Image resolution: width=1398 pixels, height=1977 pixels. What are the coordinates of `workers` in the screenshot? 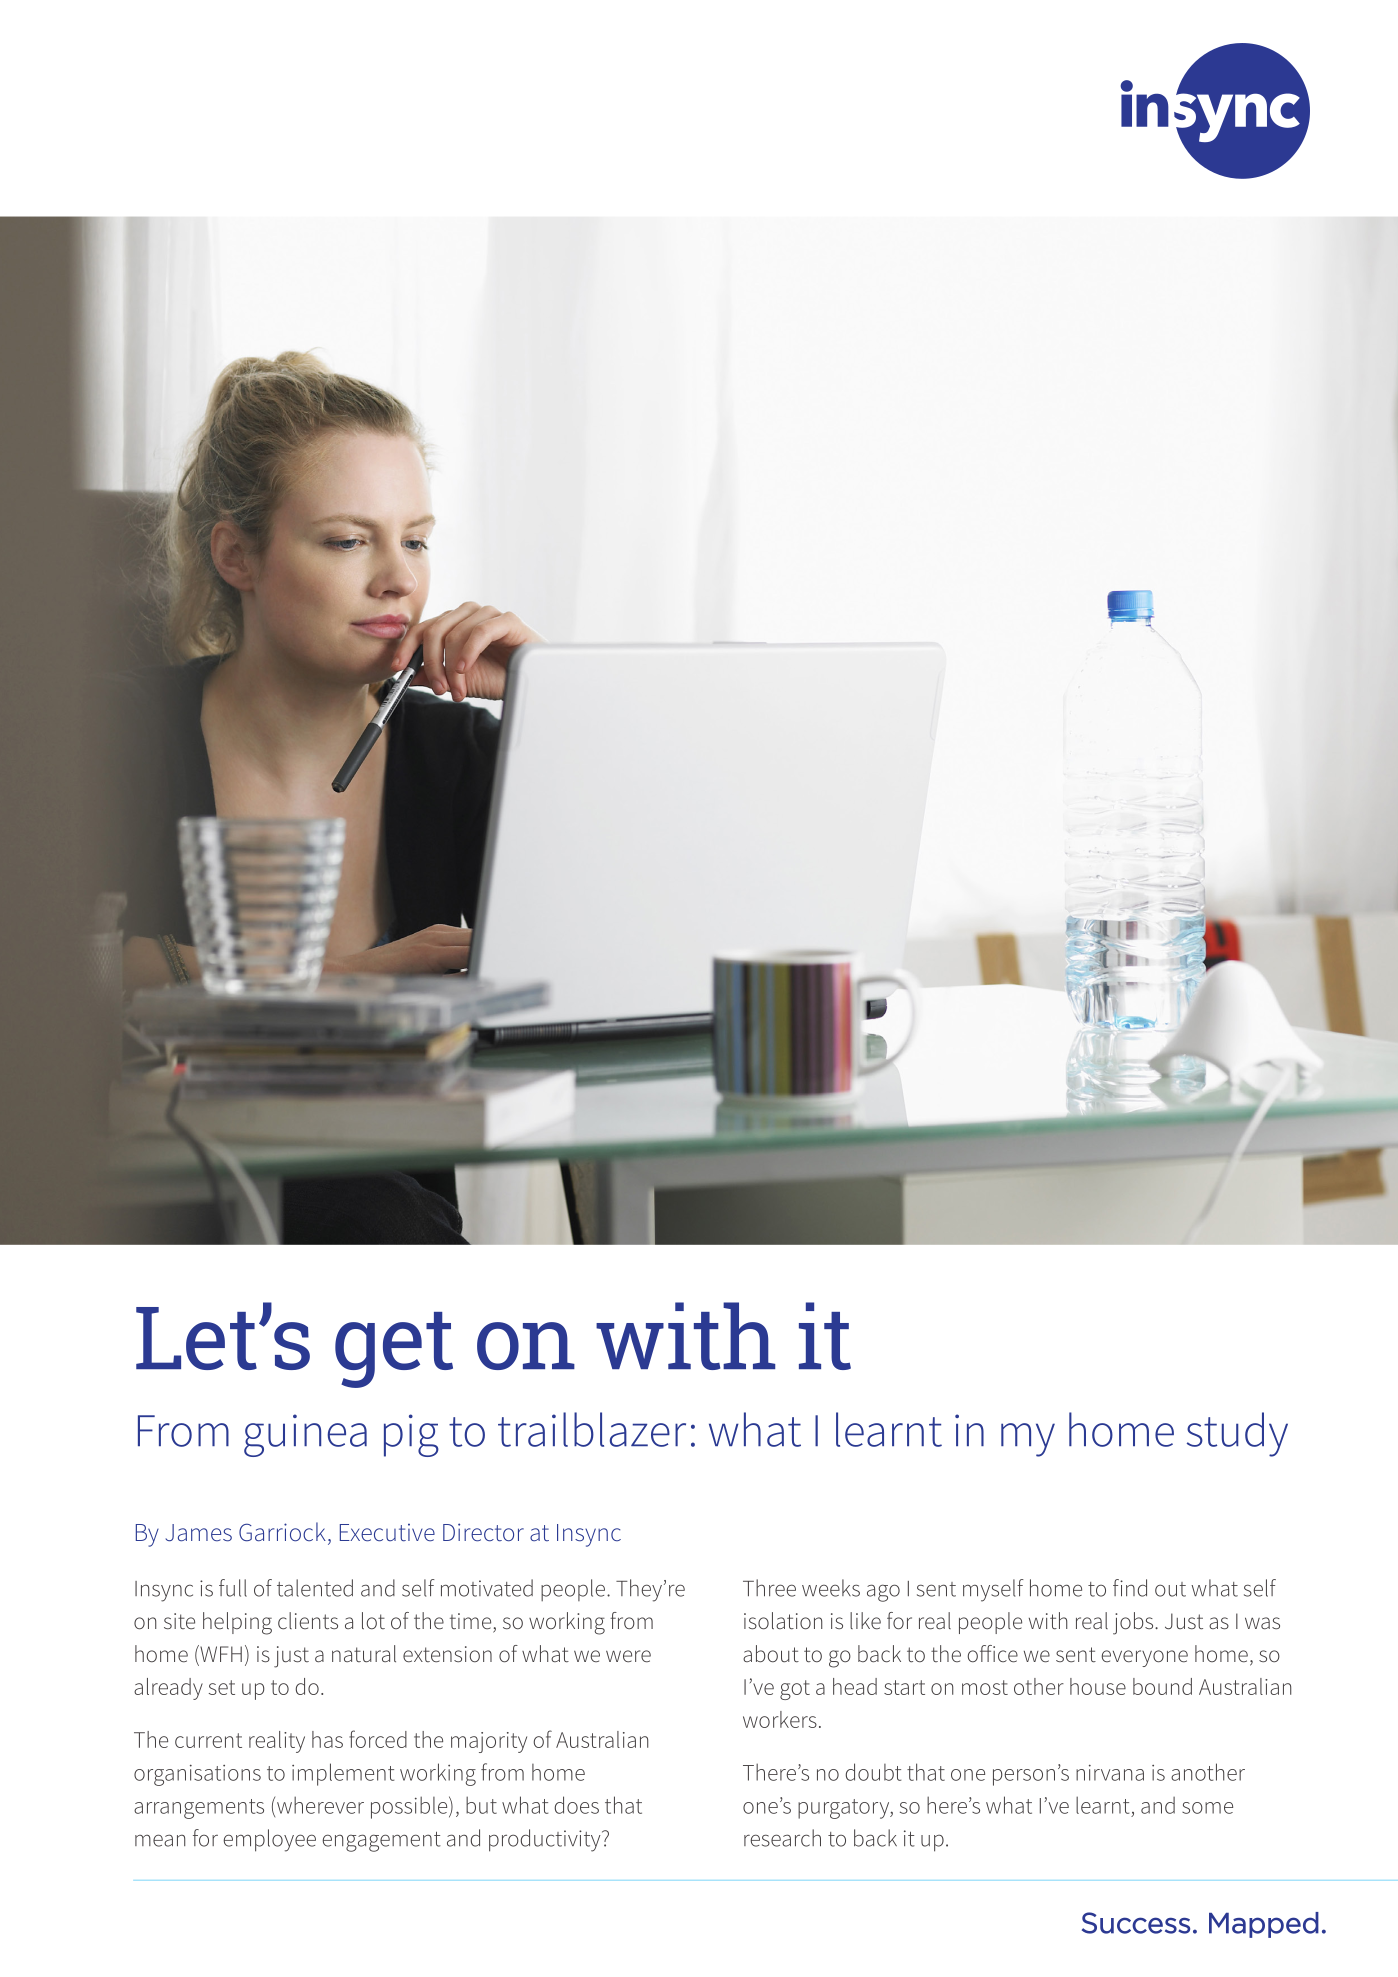 It's located at (780, 1719).
